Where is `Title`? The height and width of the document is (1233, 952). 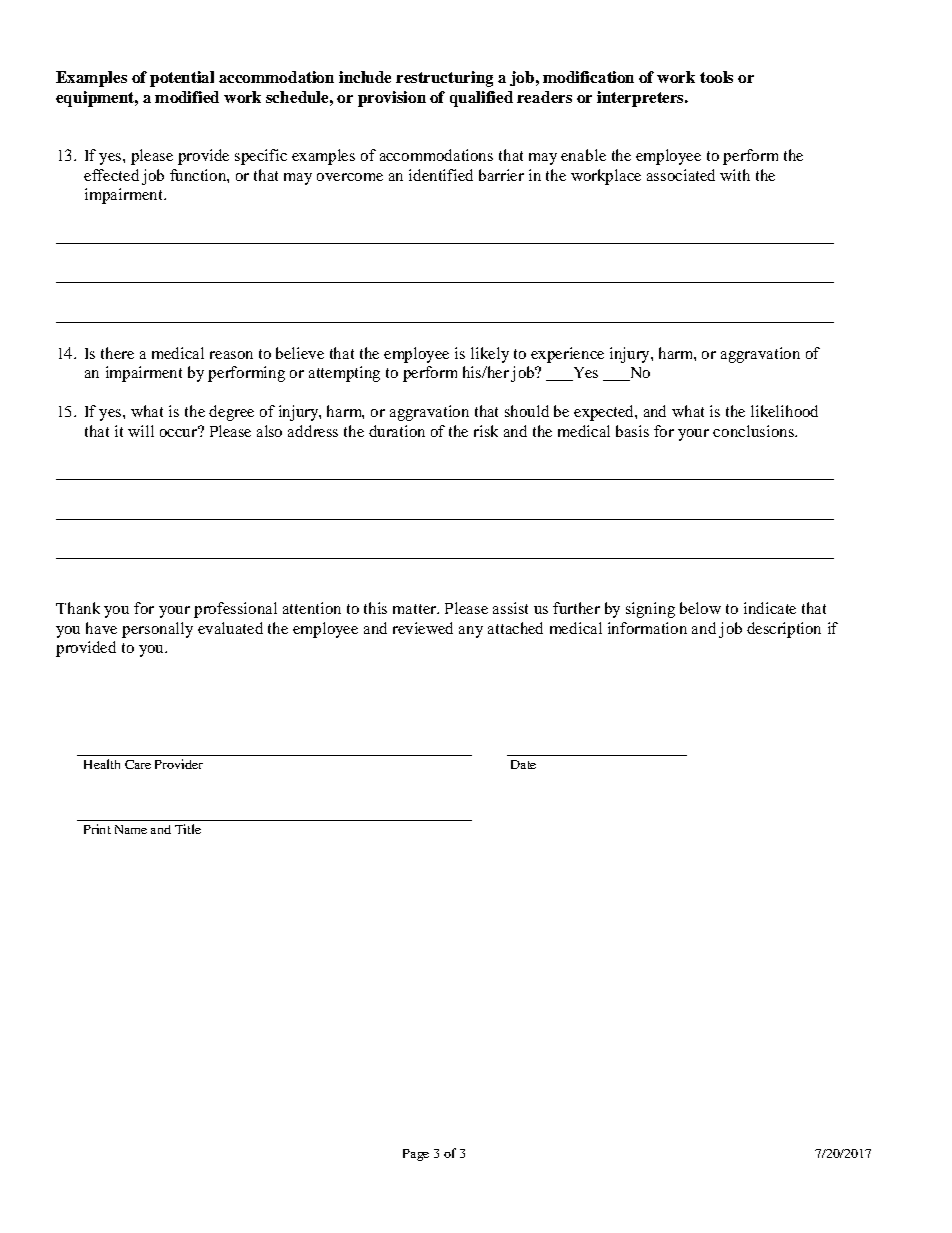 Title is located at coordinates (188, 829).
